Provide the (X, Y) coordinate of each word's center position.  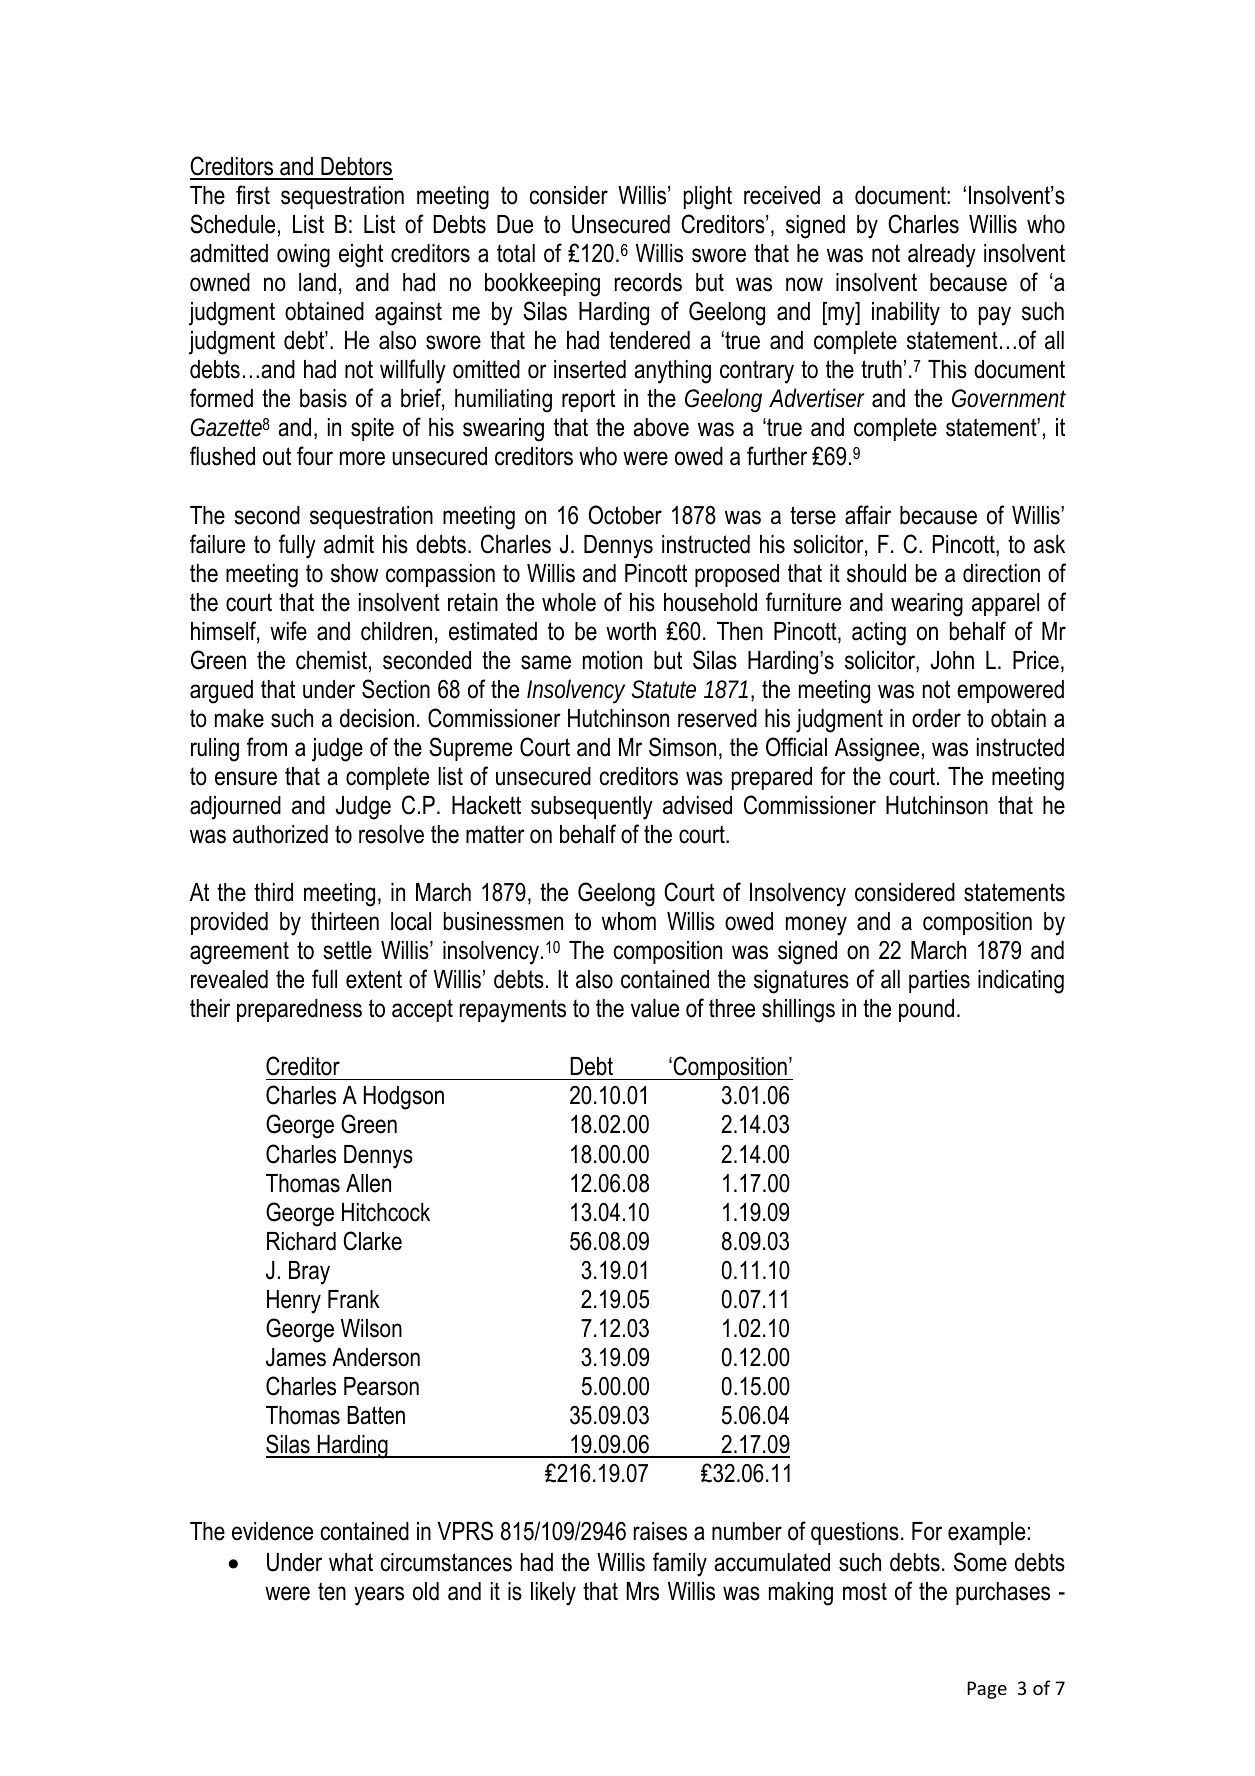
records (648, 282)
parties (939, 981)
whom (629, 921)
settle (347, 950)
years (379, 1596)
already (942, 256)
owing (303, 256)
